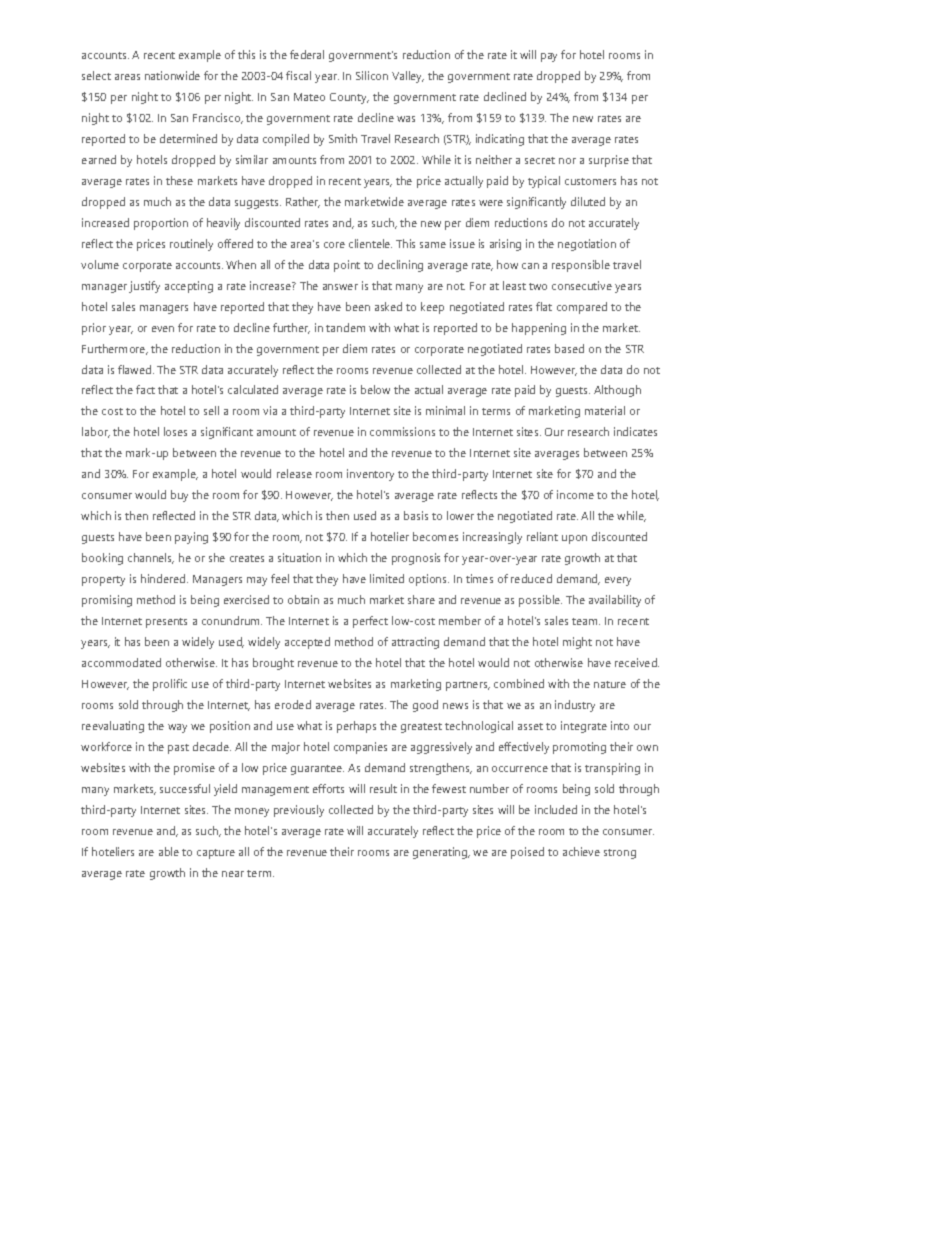 This document has height=1233, width=952. Describe the element at coordinates (617, 391) in the document. I see `Although` at that location.
